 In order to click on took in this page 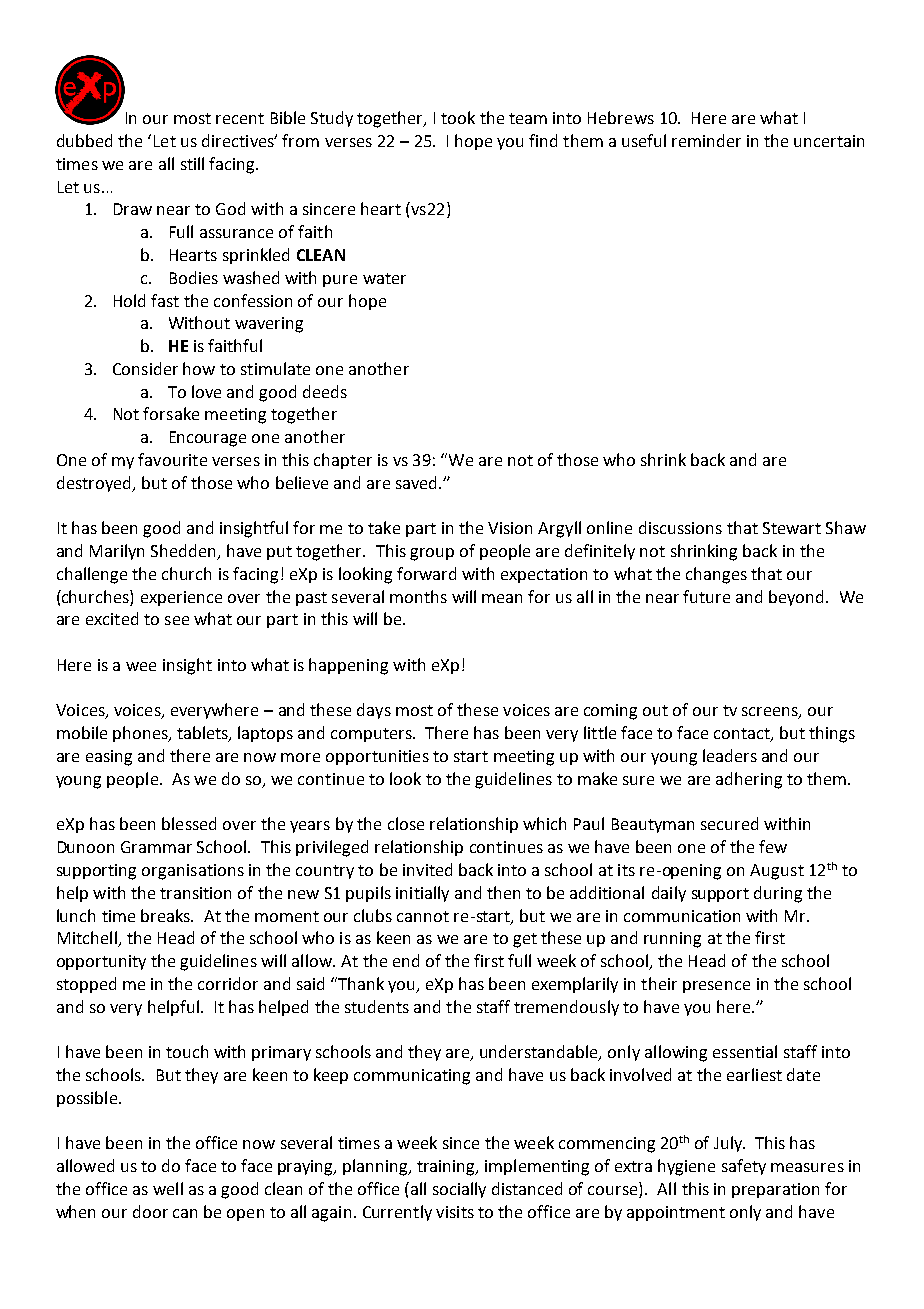, I will do `click(458, 117)`.
